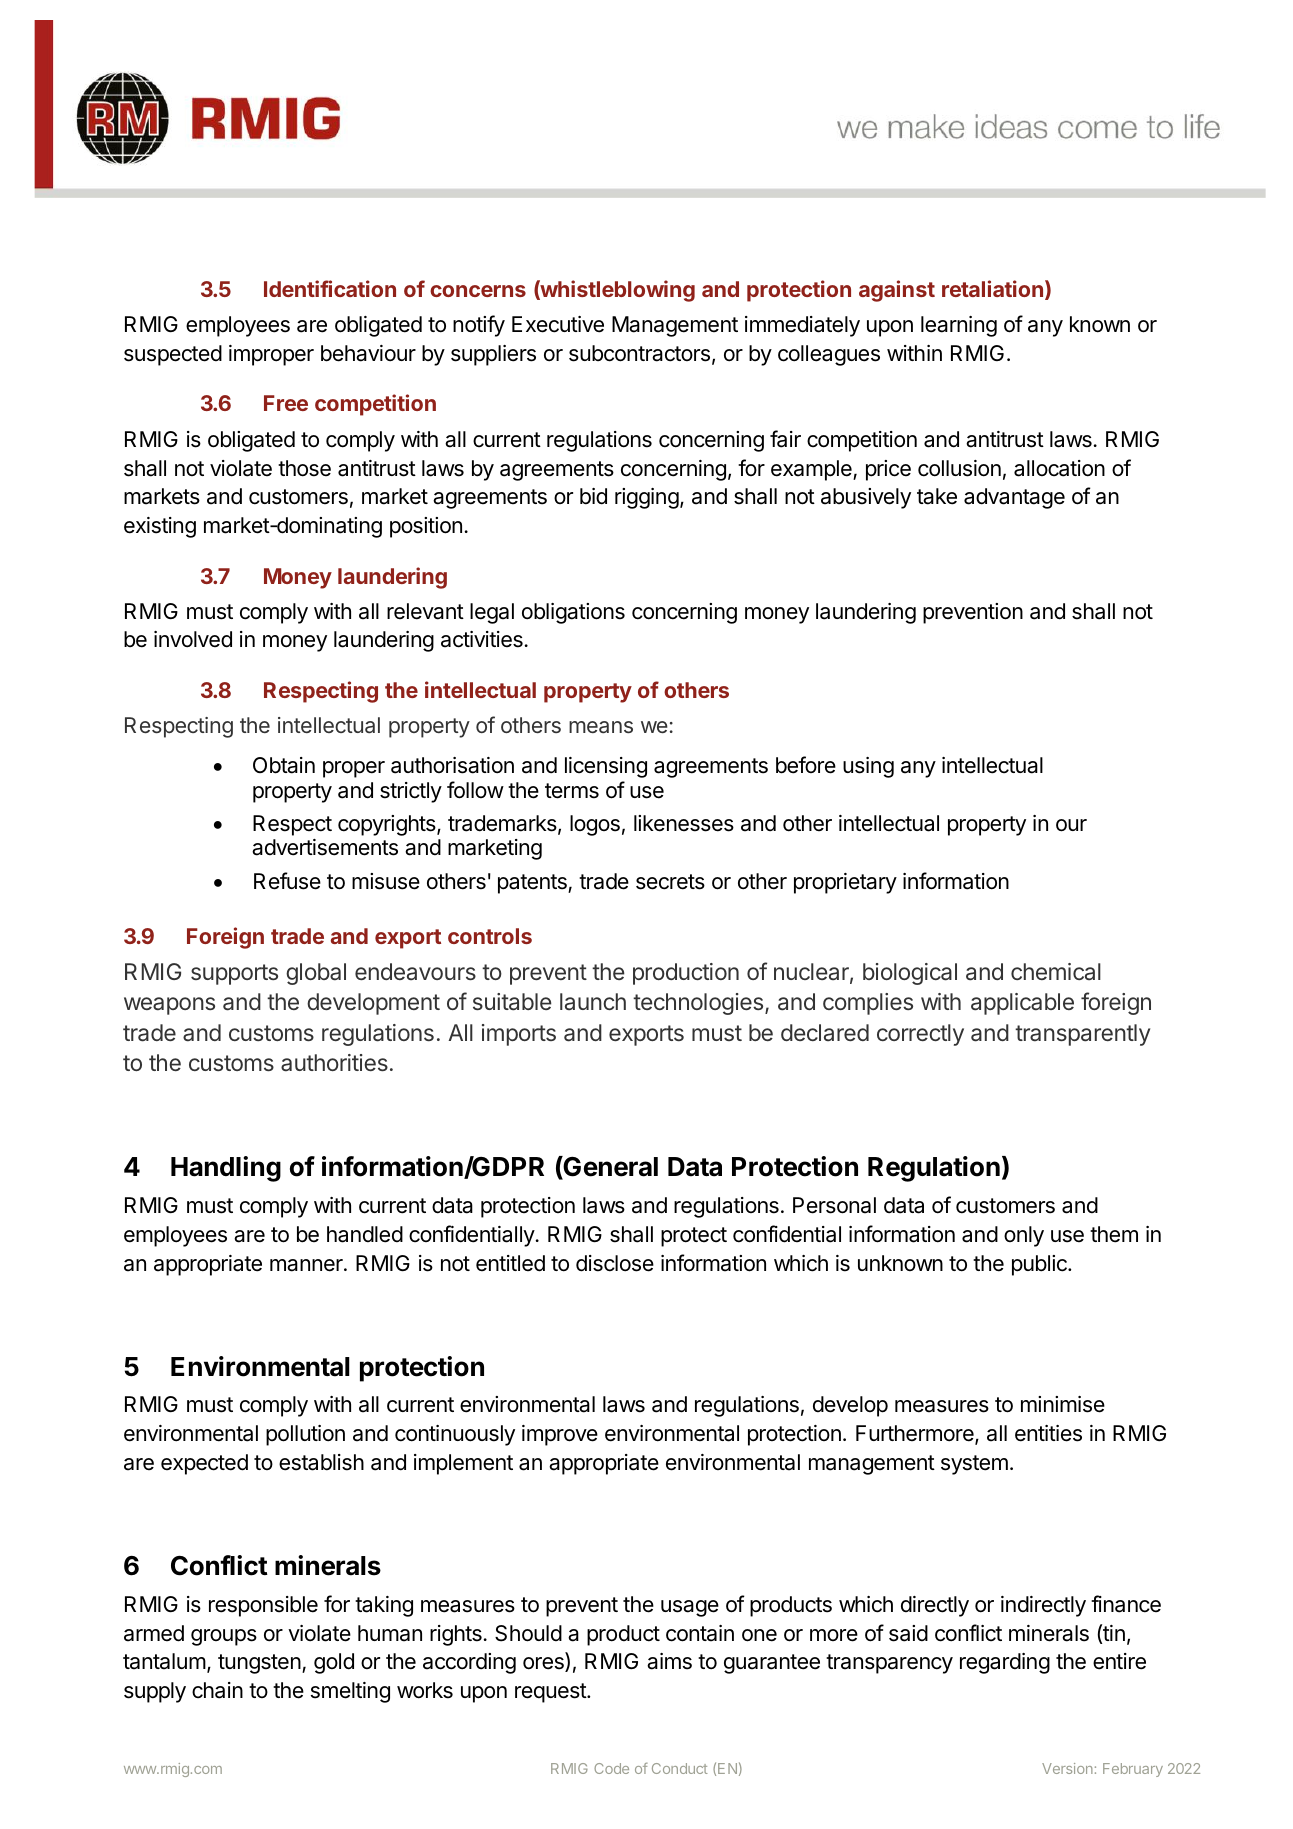 The width and height of the document is (1293, 1829). I want to click on Identification, so click(330, 288).
